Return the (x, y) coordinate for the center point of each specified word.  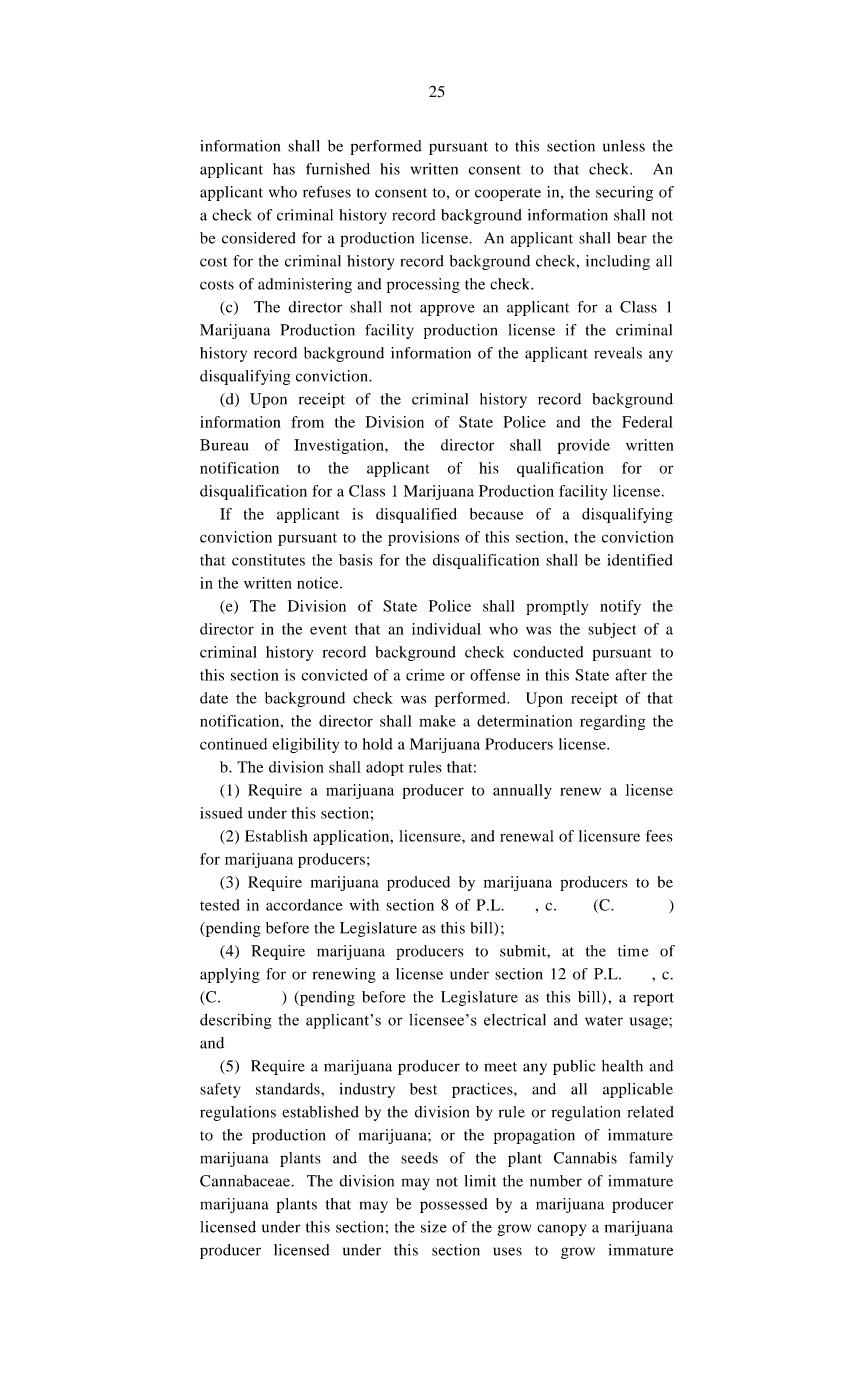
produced (418, 883)
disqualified (416, 515)
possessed (454, 1205)
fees (659, 836)
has (284, 169)
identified (640, 560)
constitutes (268, 560)
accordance (304, 905)
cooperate (508, 194)
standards (289, 1089)
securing (624, 193)
